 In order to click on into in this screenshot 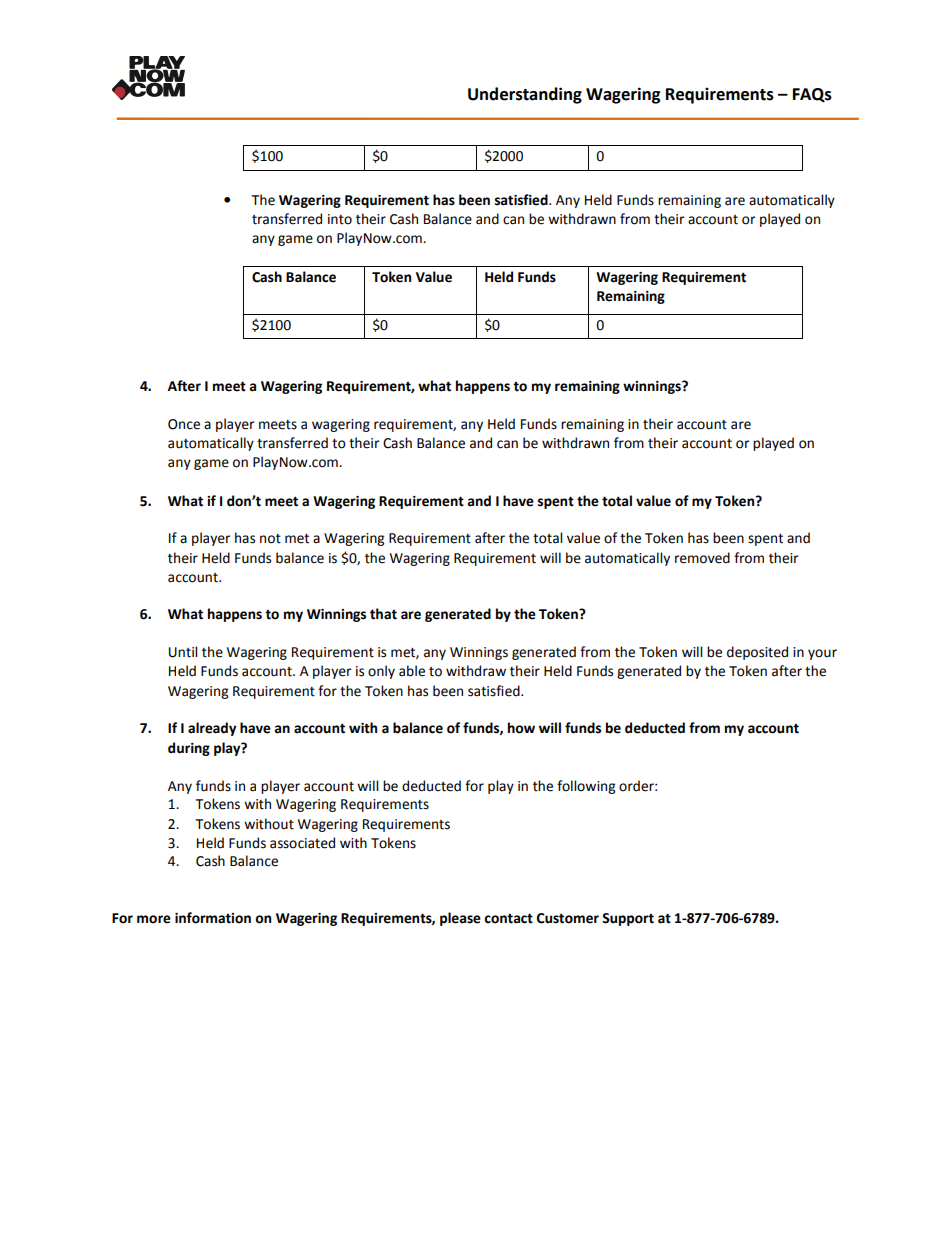, I will do `click(340, 219)`.
